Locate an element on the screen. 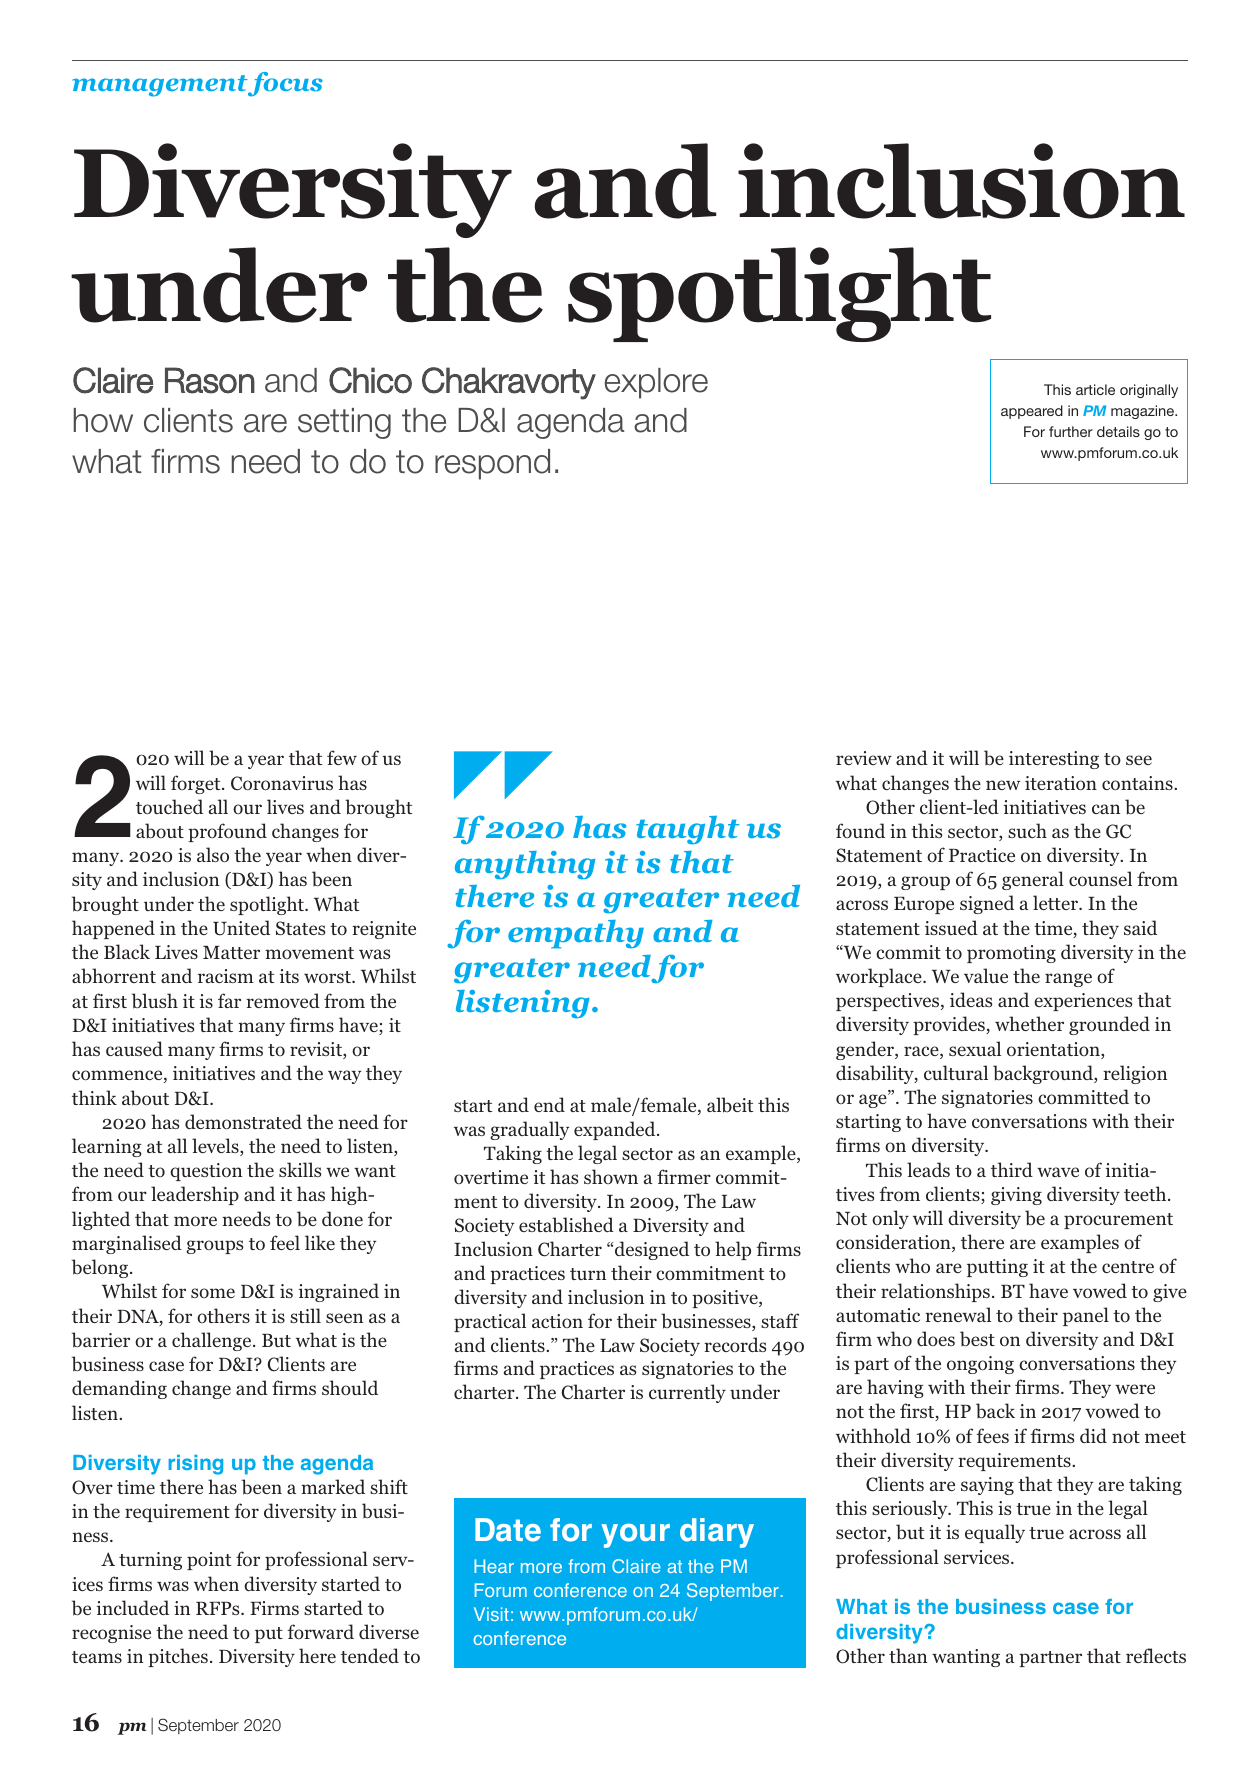  your is located at coordinates (635, 1536).
